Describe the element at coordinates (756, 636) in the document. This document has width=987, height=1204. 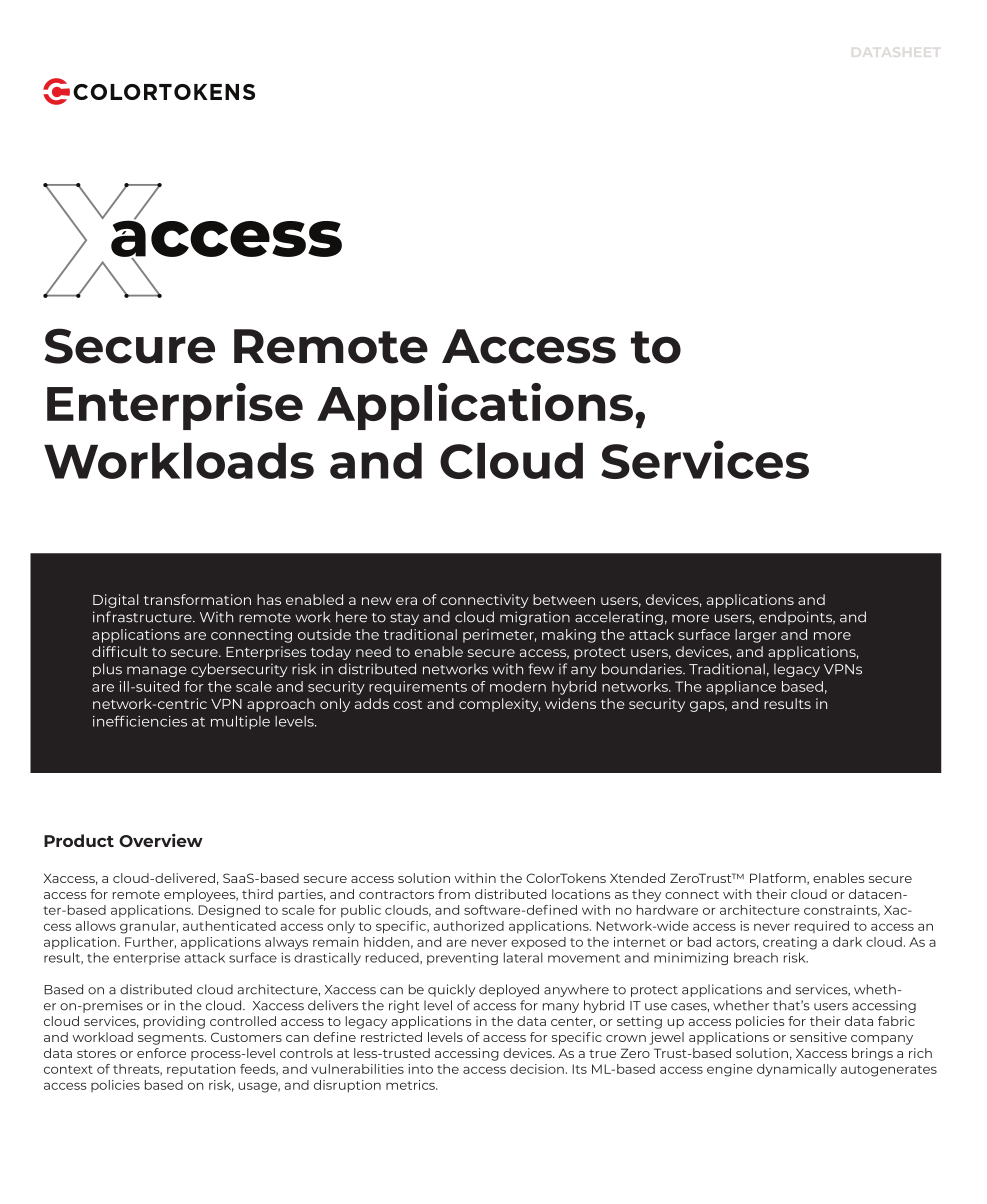
I see `larger` at that location.
